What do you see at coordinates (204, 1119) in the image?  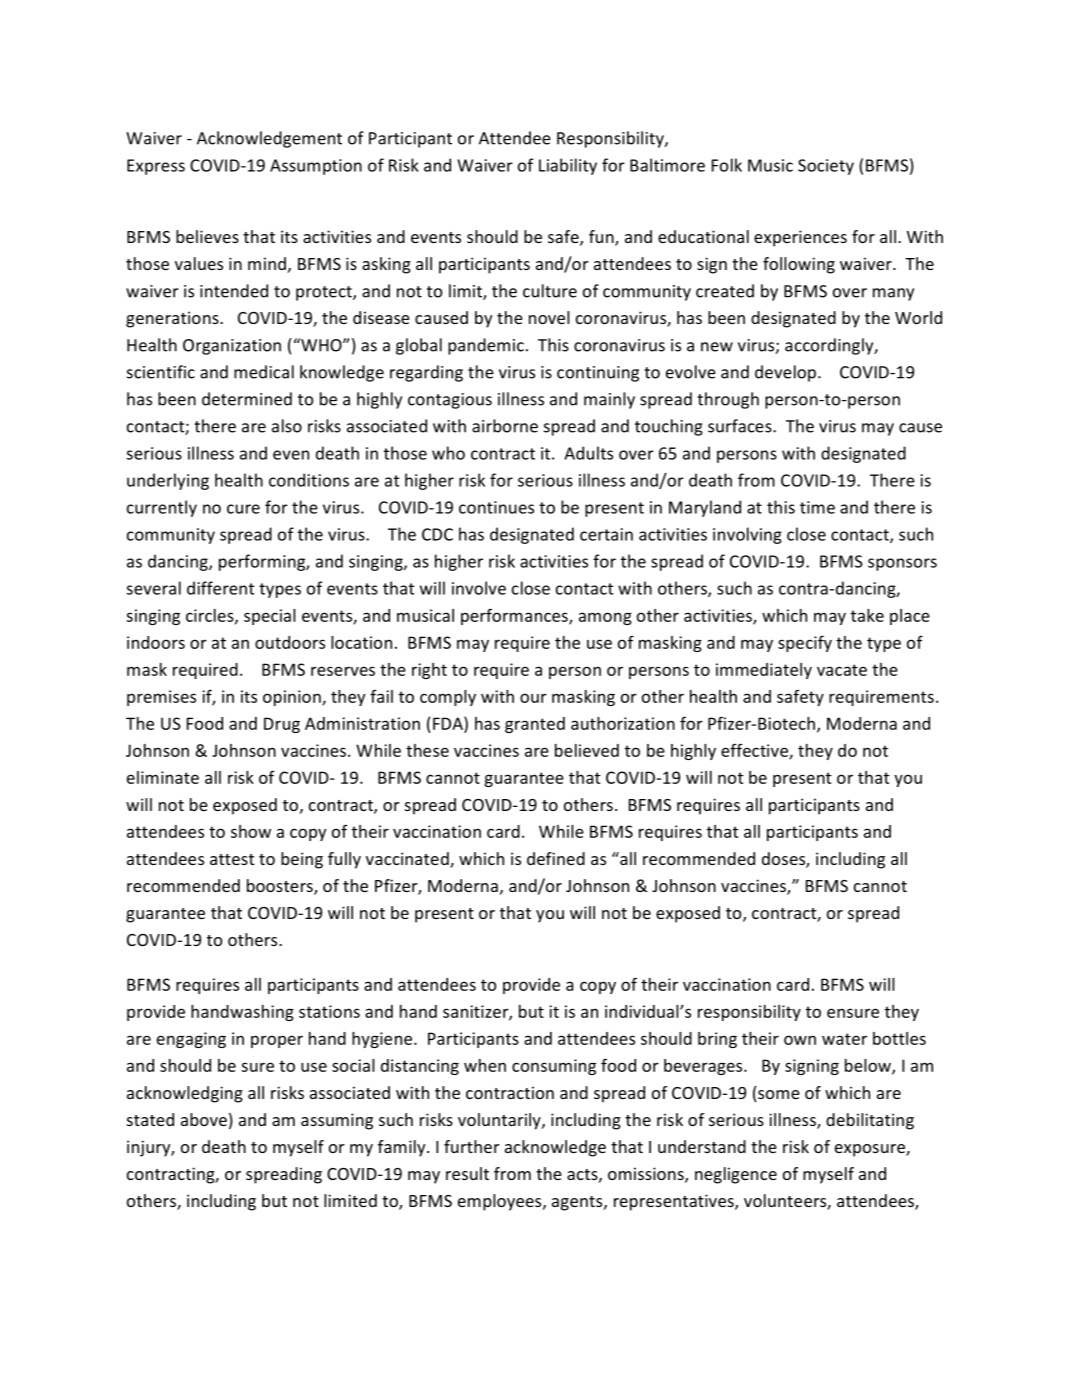 I see `above` at bounding box center [204, 1119].
